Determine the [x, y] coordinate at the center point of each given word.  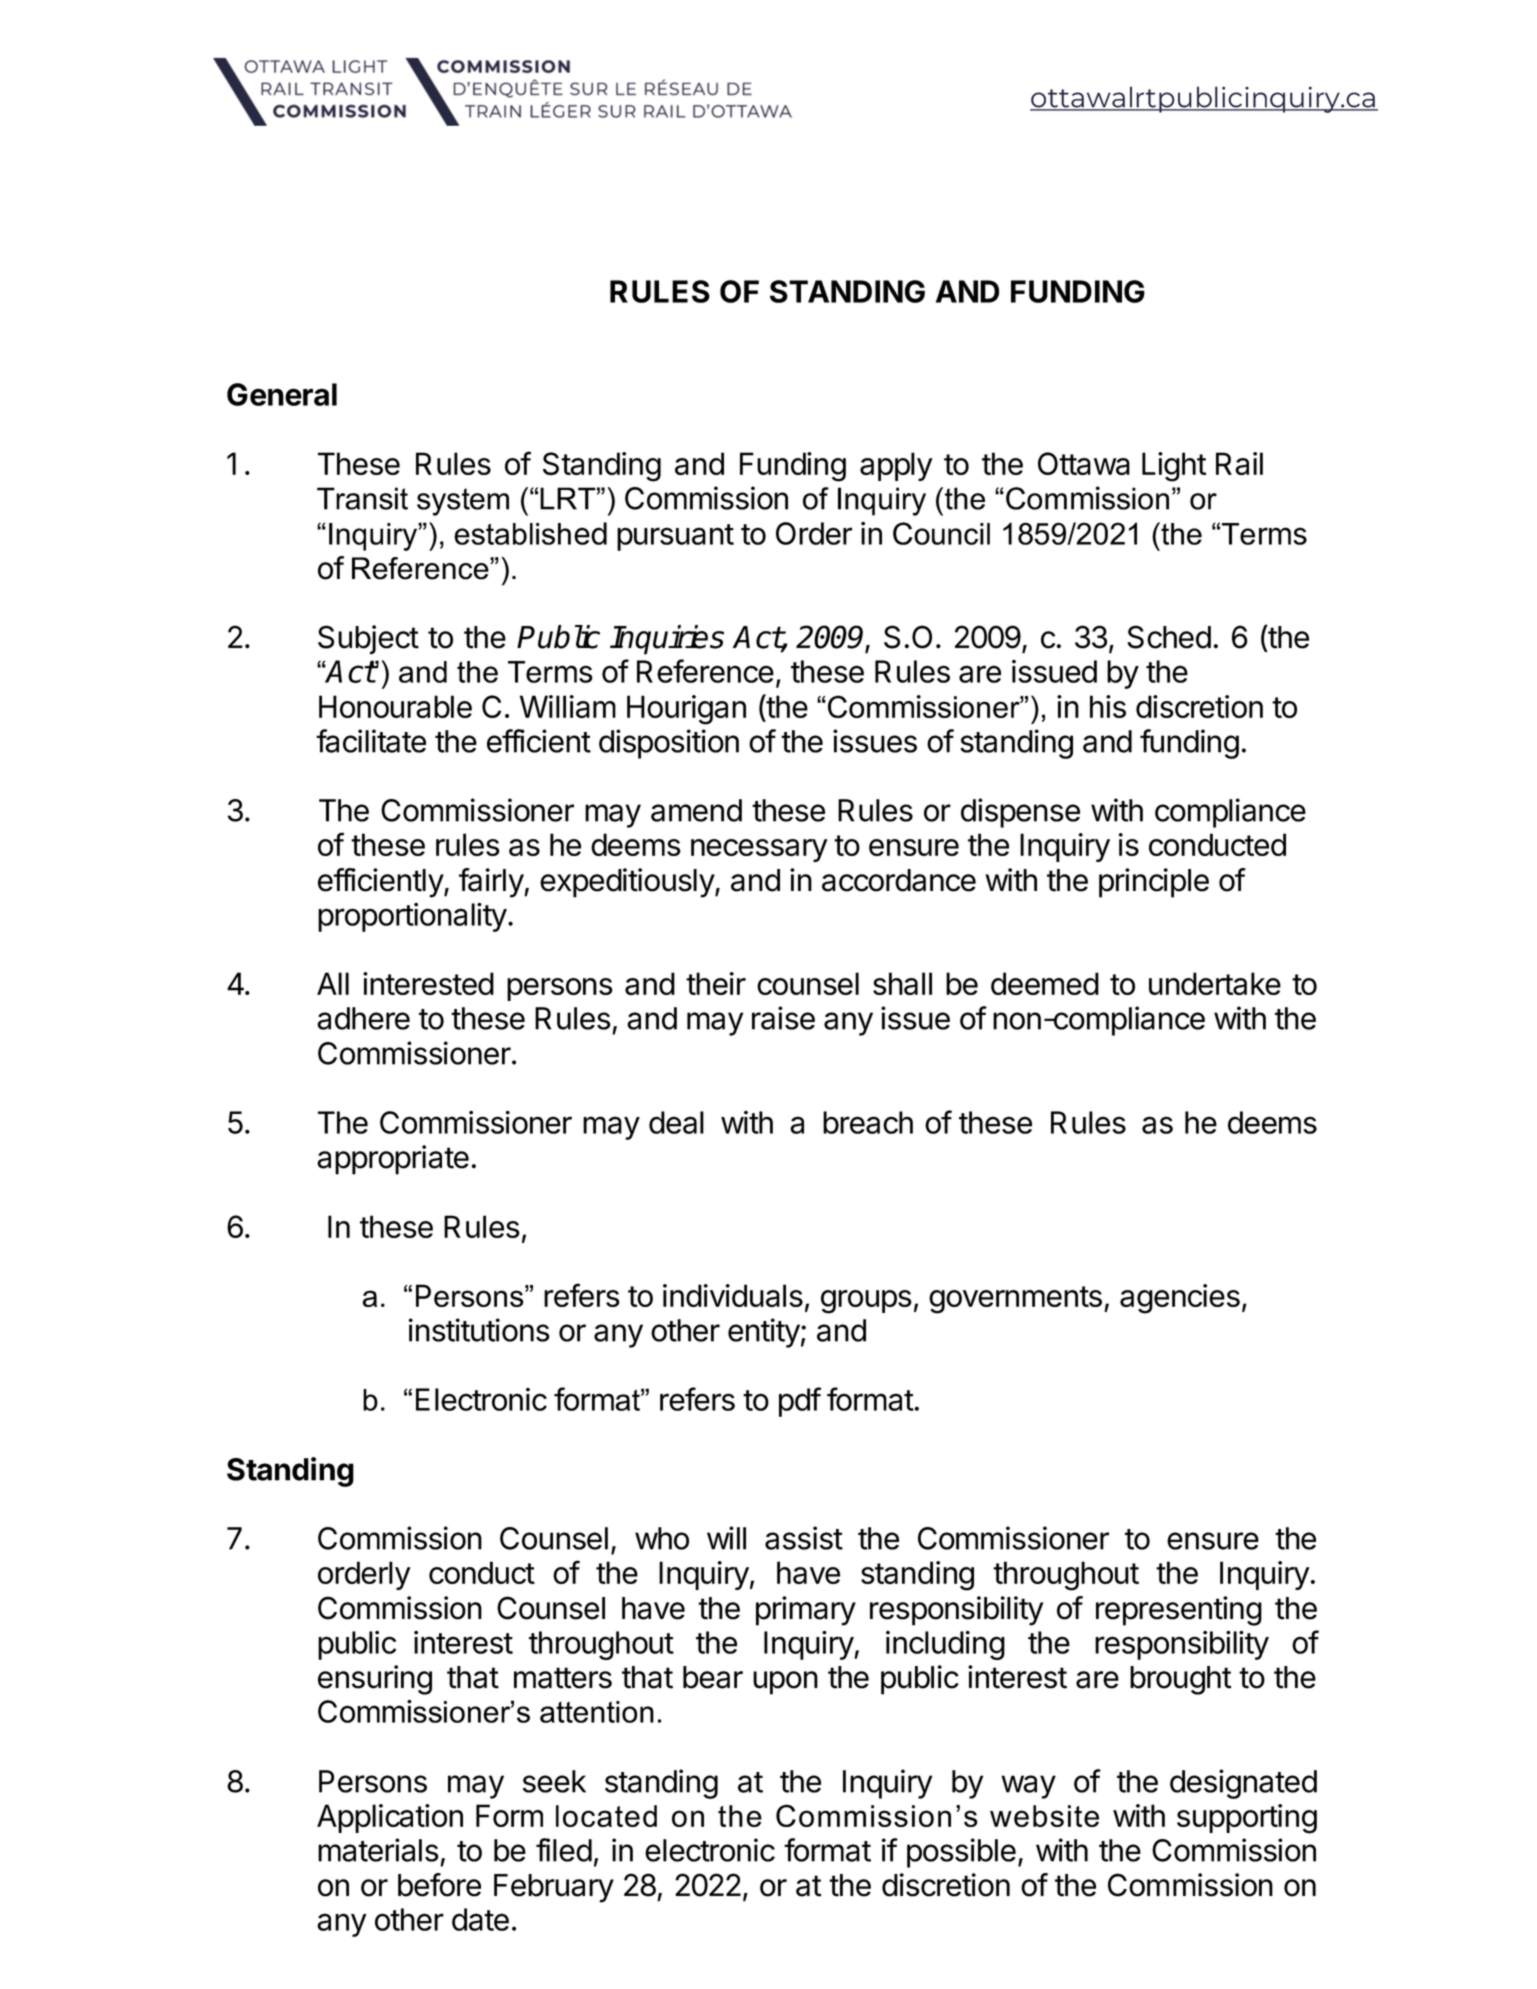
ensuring [375, 1680]
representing [1179, 1611]
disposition [669, 744]
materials [378, 1850]
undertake [1215, 983]
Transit [362, 498]
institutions [479, 1330]
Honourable [395, 706]
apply [896, 466]
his [1108, 706]
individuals [733, 1295]
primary [806, 1611]
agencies [1180, 1299]
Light [1174, 467]
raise [783, 1018]
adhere [363, 1018]
